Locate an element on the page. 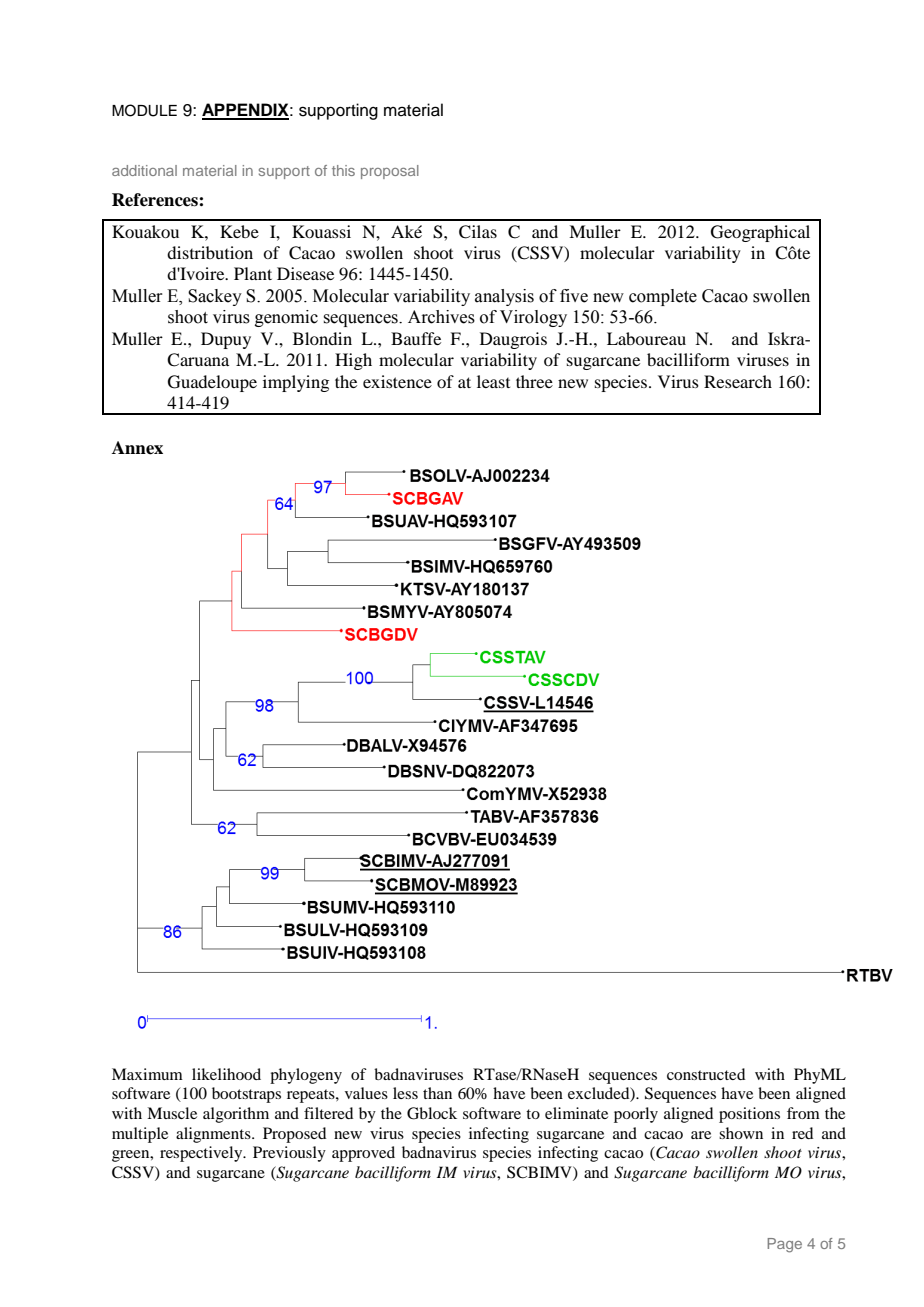 This image has width=924, height=1307. Geographical is located at coordinates (760, 233).
